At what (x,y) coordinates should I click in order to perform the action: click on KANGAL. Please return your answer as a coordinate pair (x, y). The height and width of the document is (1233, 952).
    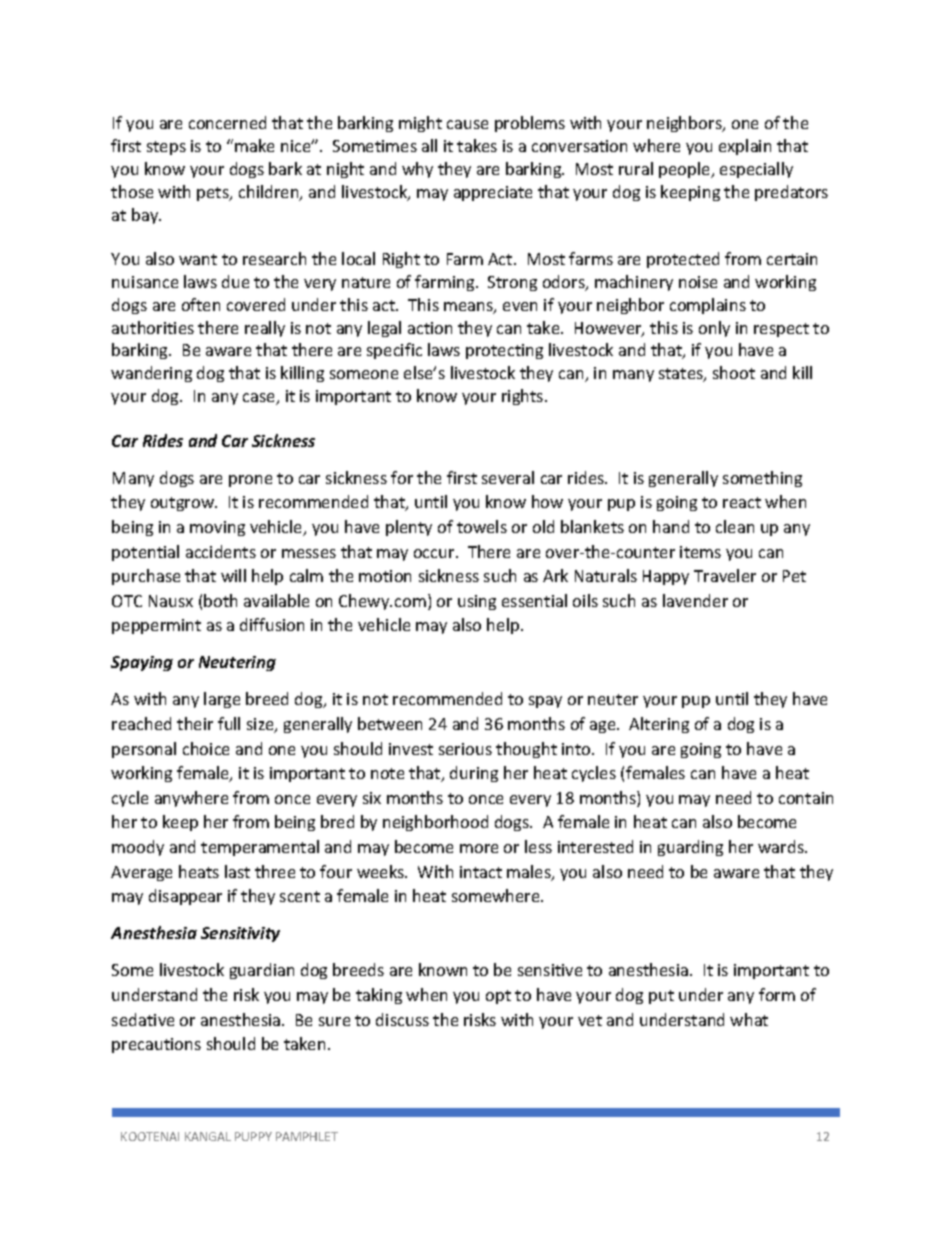
    Looking at the image, I should click on (208, 1136).
